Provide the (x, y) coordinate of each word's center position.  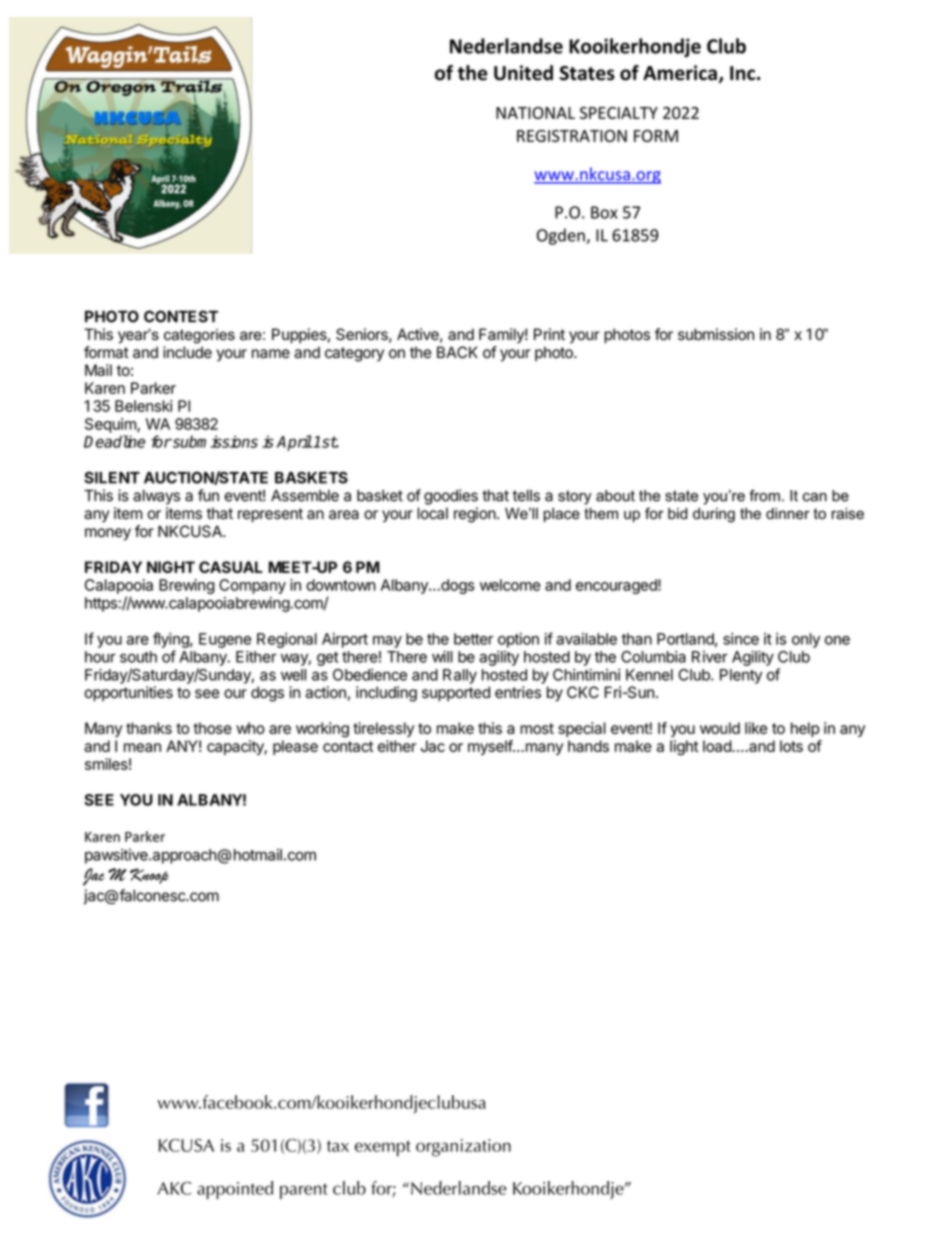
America (680, 73)
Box (604, 212)
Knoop (149, 876)
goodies (451, 497)
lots (791, 746)
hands (588, 746)
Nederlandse (506, 46)
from (764, 495)
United (523, 73)
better (473, 639)
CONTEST (181, 316)
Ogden (562, 236)
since (741, 639)
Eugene (225, 640)
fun (208, 495)
